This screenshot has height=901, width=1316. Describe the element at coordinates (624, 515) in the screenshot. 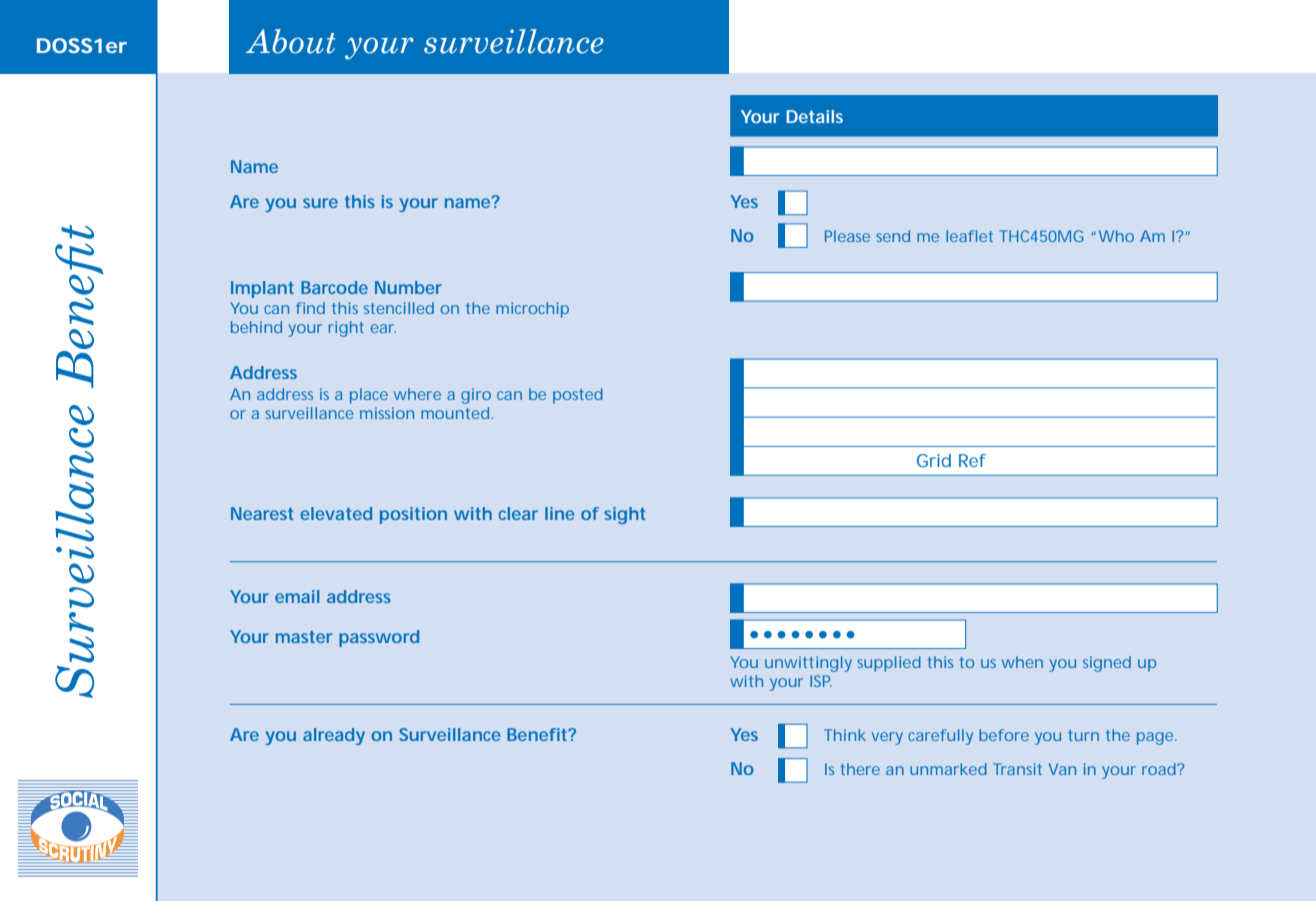

I see `sight` at that location.
